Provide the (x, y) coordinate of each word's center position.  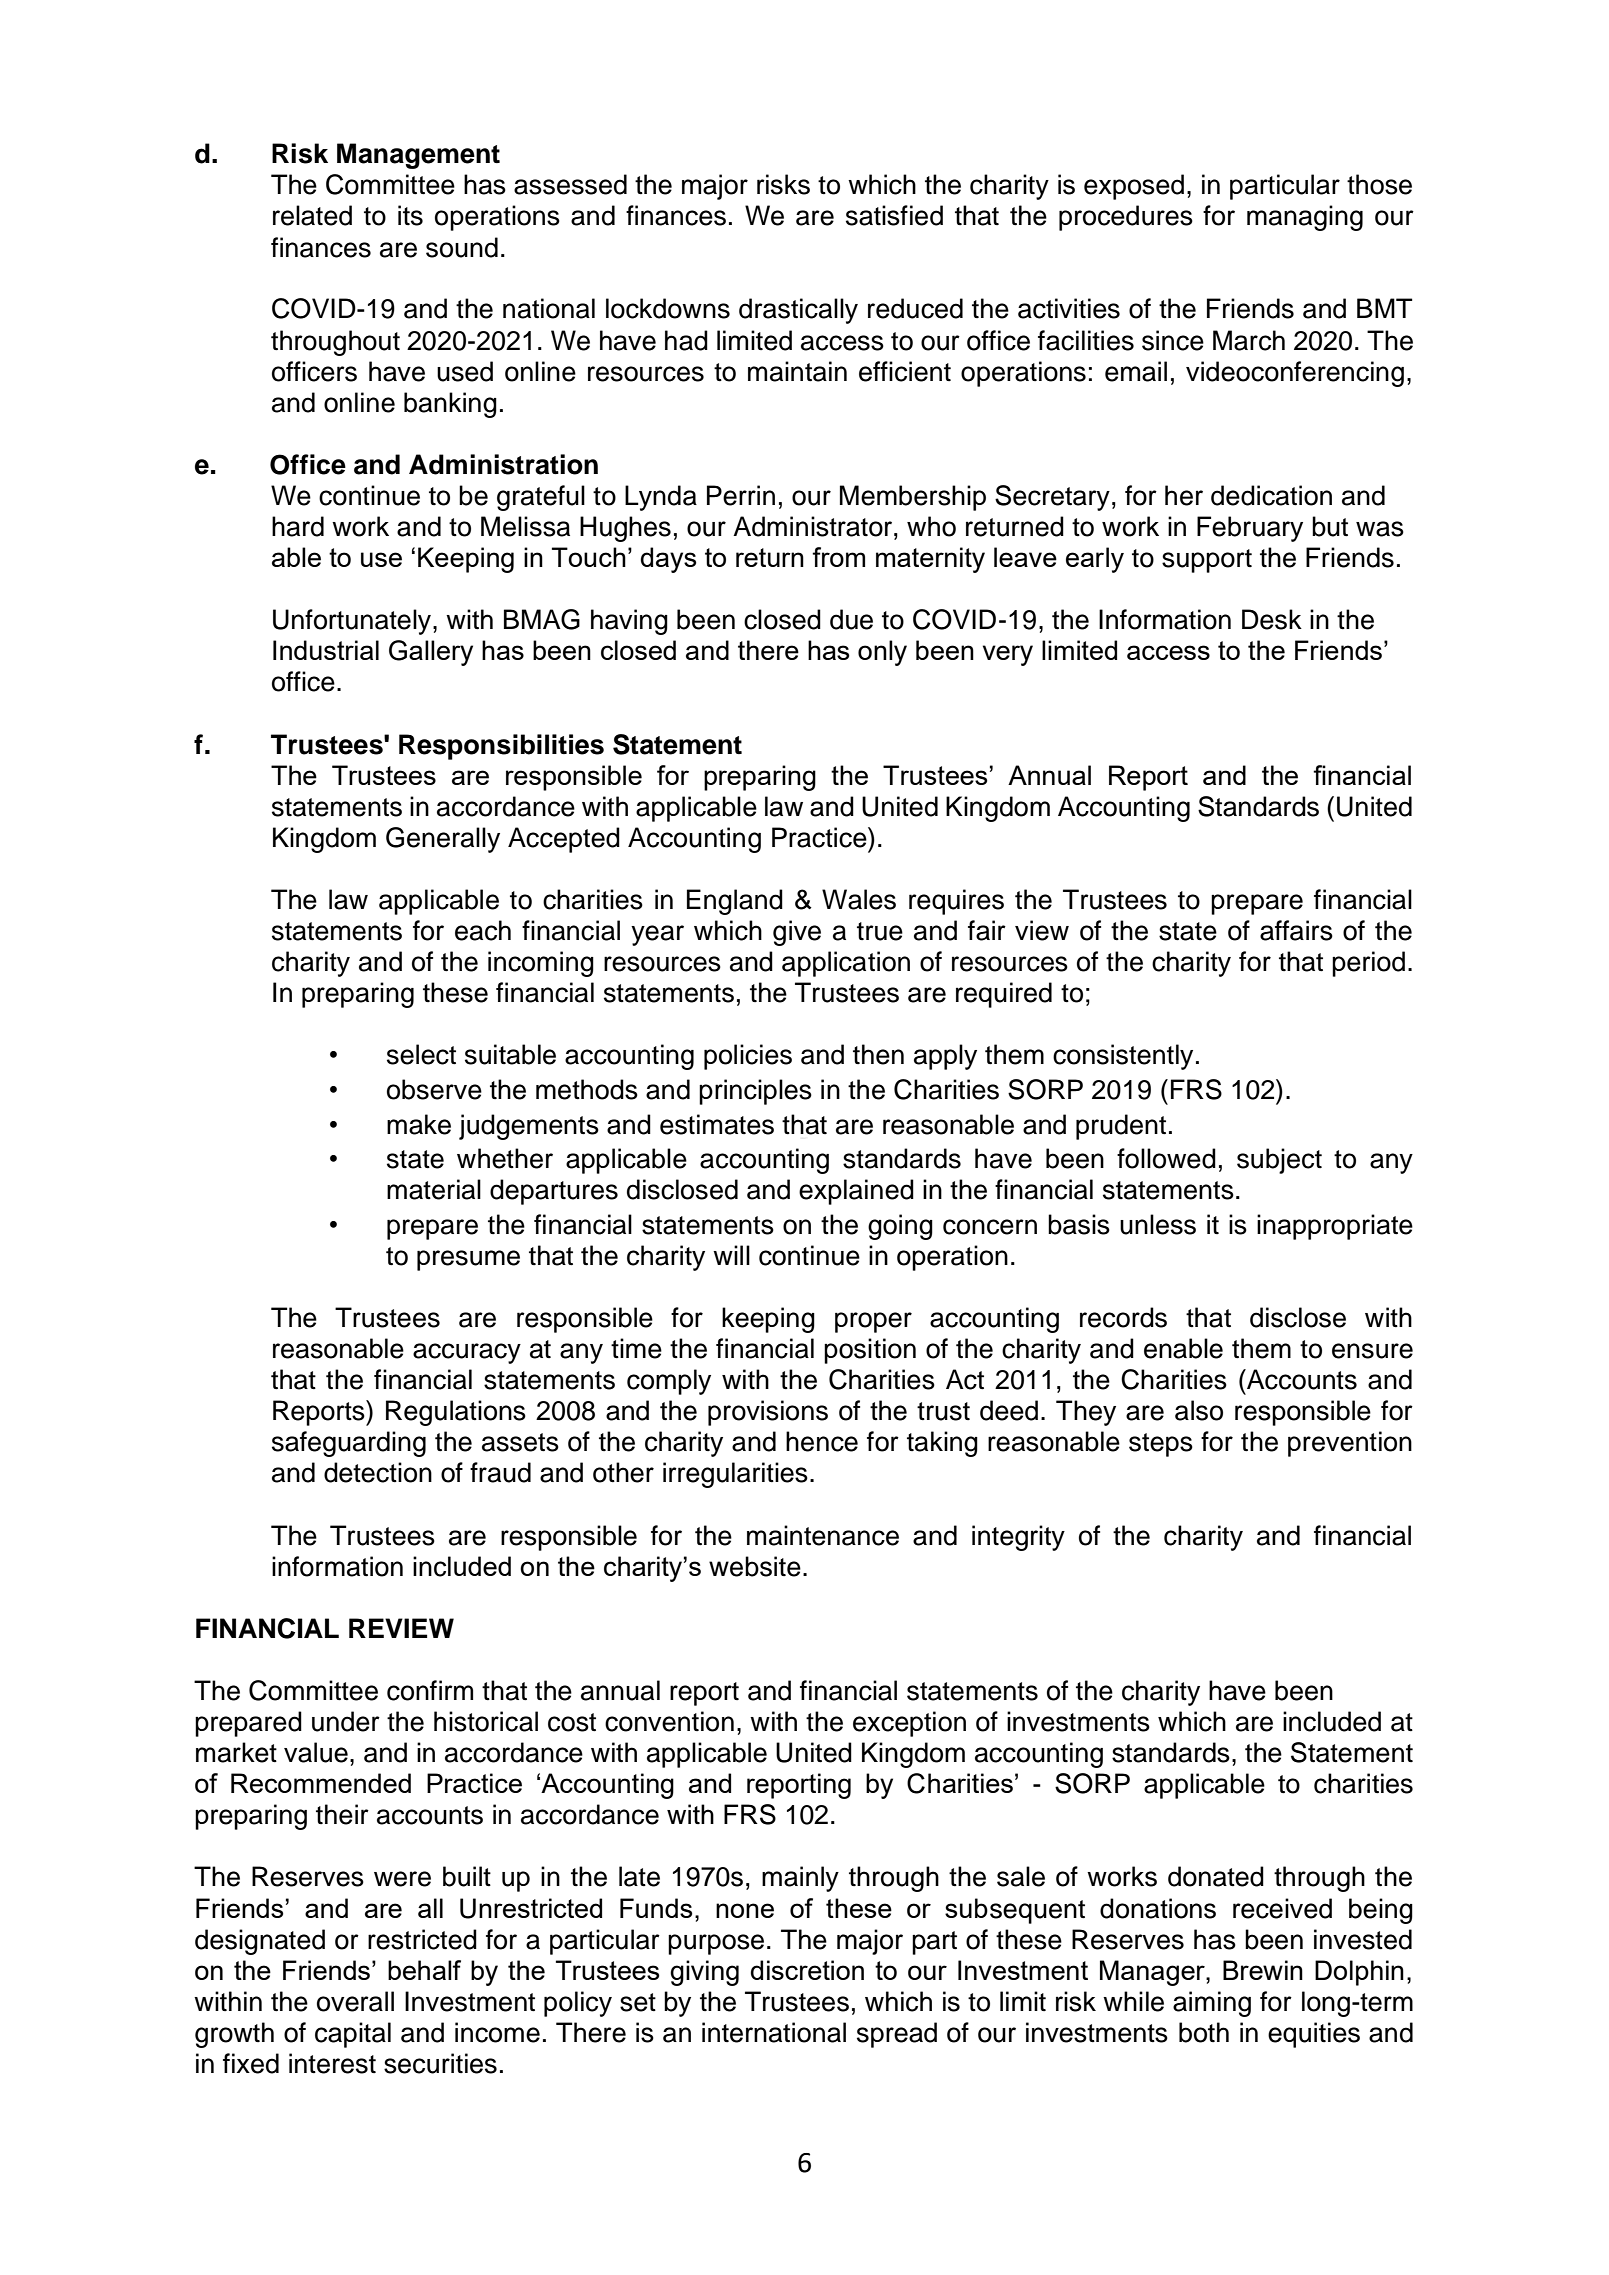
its (410, 215)
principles (755, 1092)
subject (1279, 1161)
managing (1305, 218)
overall (355, 2001)
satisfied (894, 215)
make (419, 1124)
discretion (807, 1970)
